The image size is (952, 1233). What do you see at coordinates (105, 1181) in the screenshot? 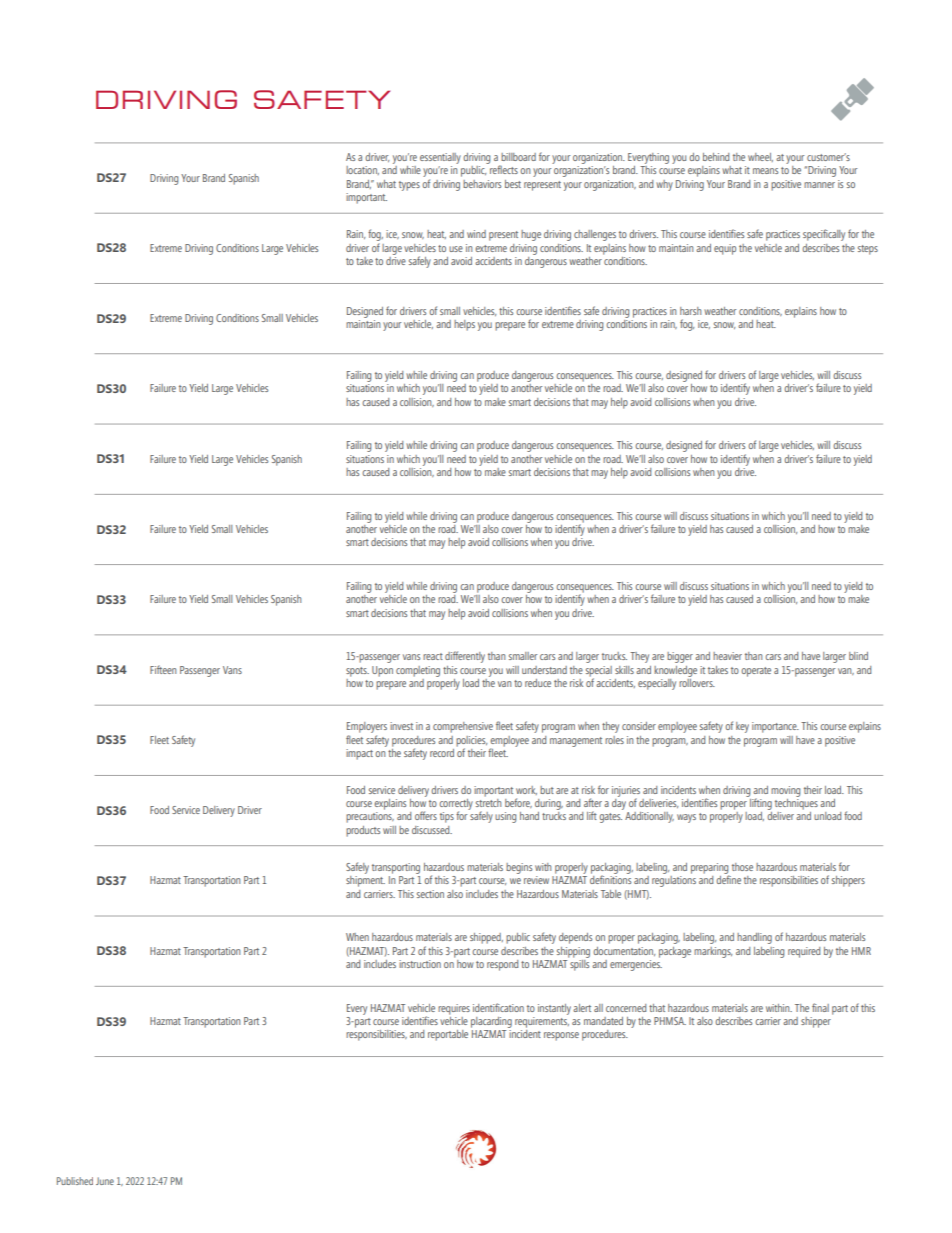
I see `June` at bounding box center [105, 1181].
